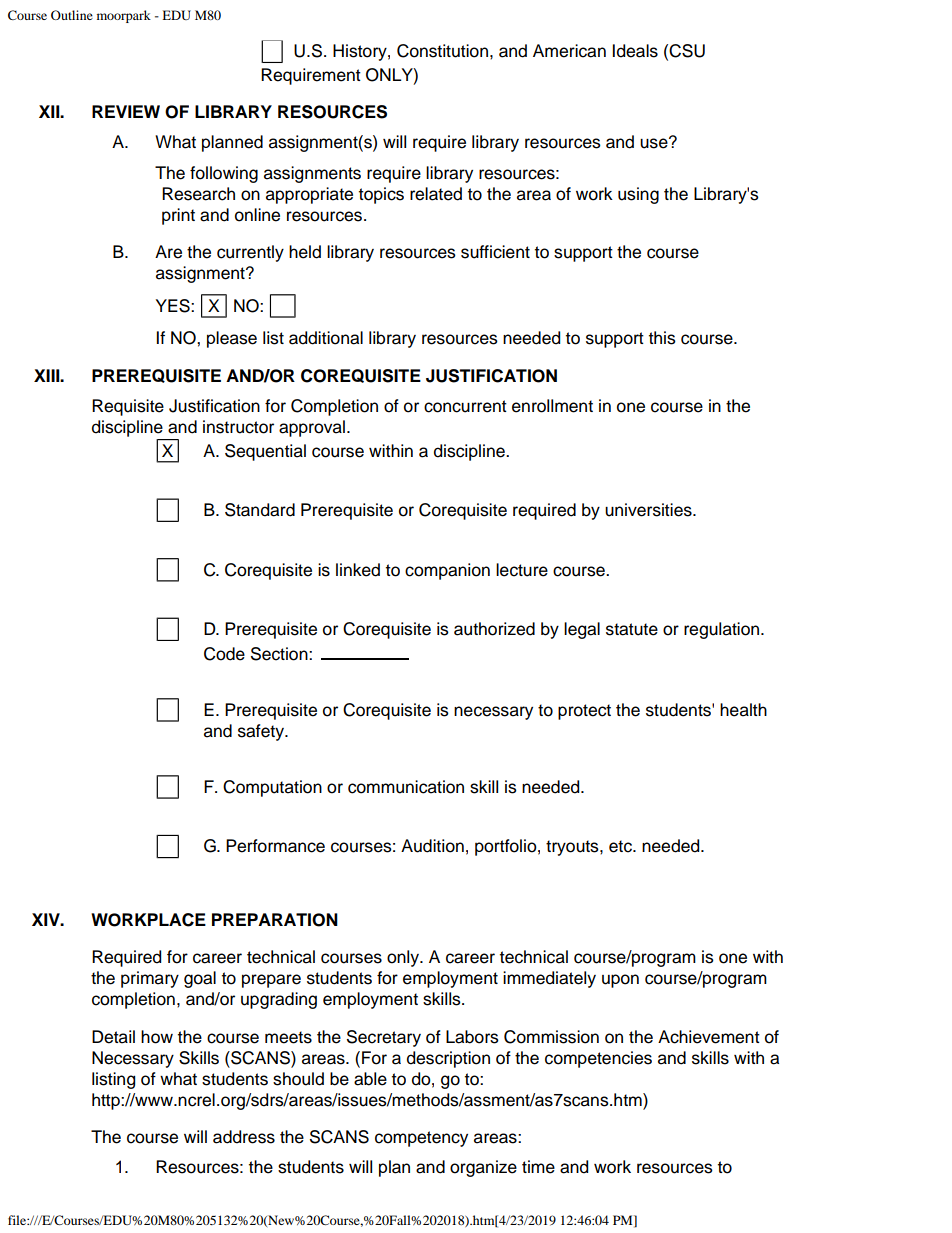 The width and height of the document is (952, 1233). What do you see at coordinates (126, 111) in the document?
I see `REVIEW` at bounding box center [126, 111].
